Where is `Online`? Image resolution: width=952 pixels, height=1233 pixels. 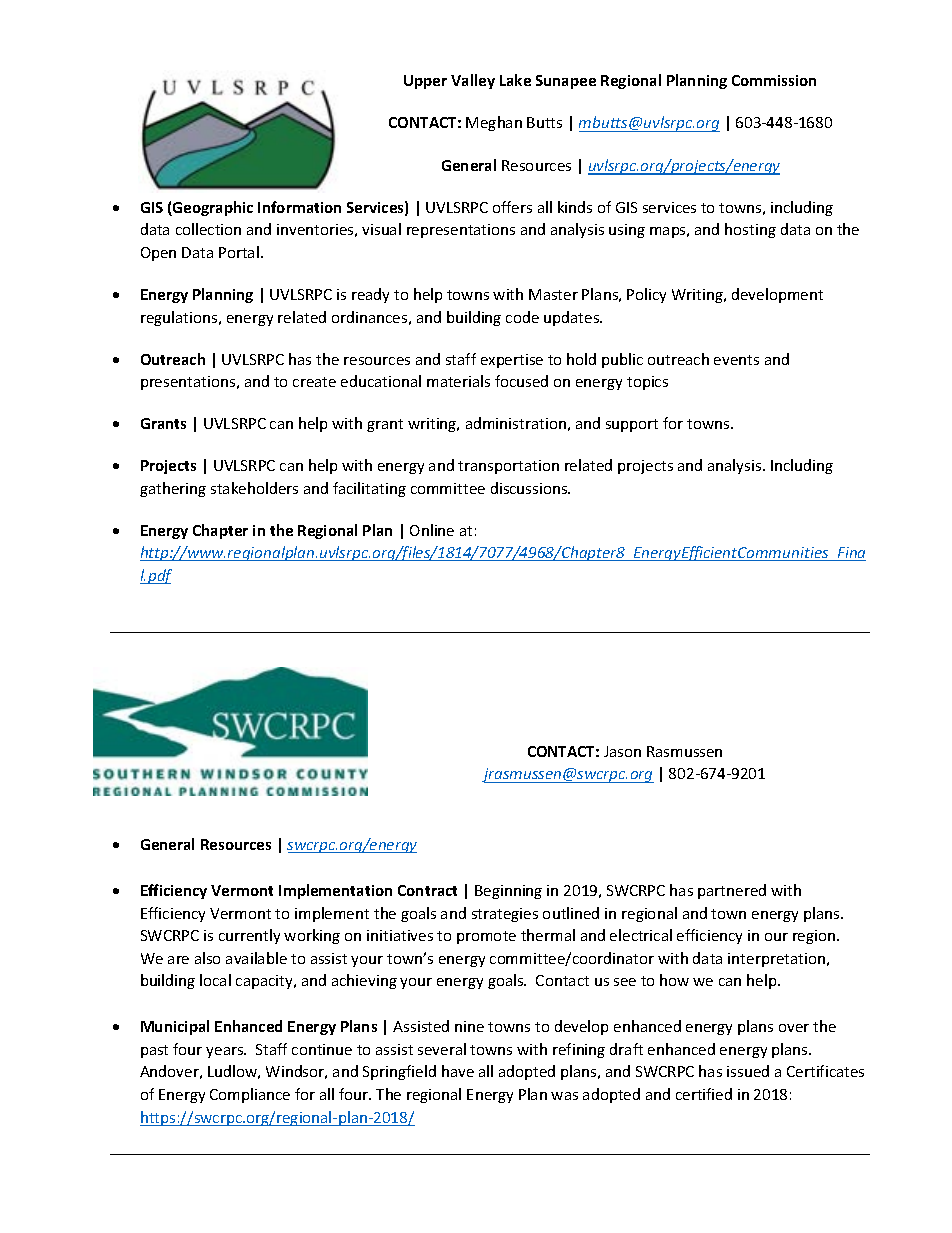 Online is located at coordinates (432, 530).
